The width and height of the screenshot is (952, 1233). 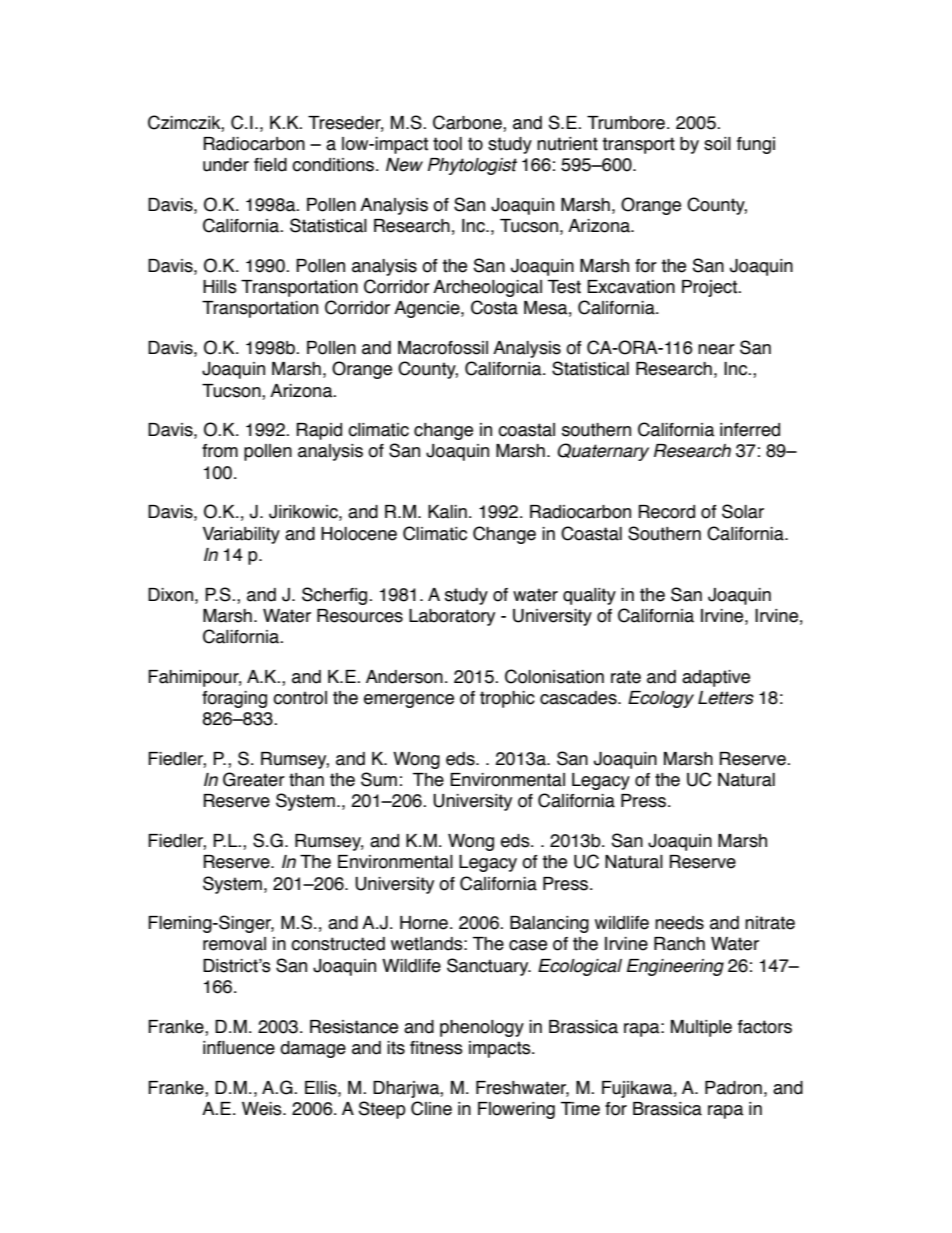 I want to click on under, so click(x=226, y=165).
